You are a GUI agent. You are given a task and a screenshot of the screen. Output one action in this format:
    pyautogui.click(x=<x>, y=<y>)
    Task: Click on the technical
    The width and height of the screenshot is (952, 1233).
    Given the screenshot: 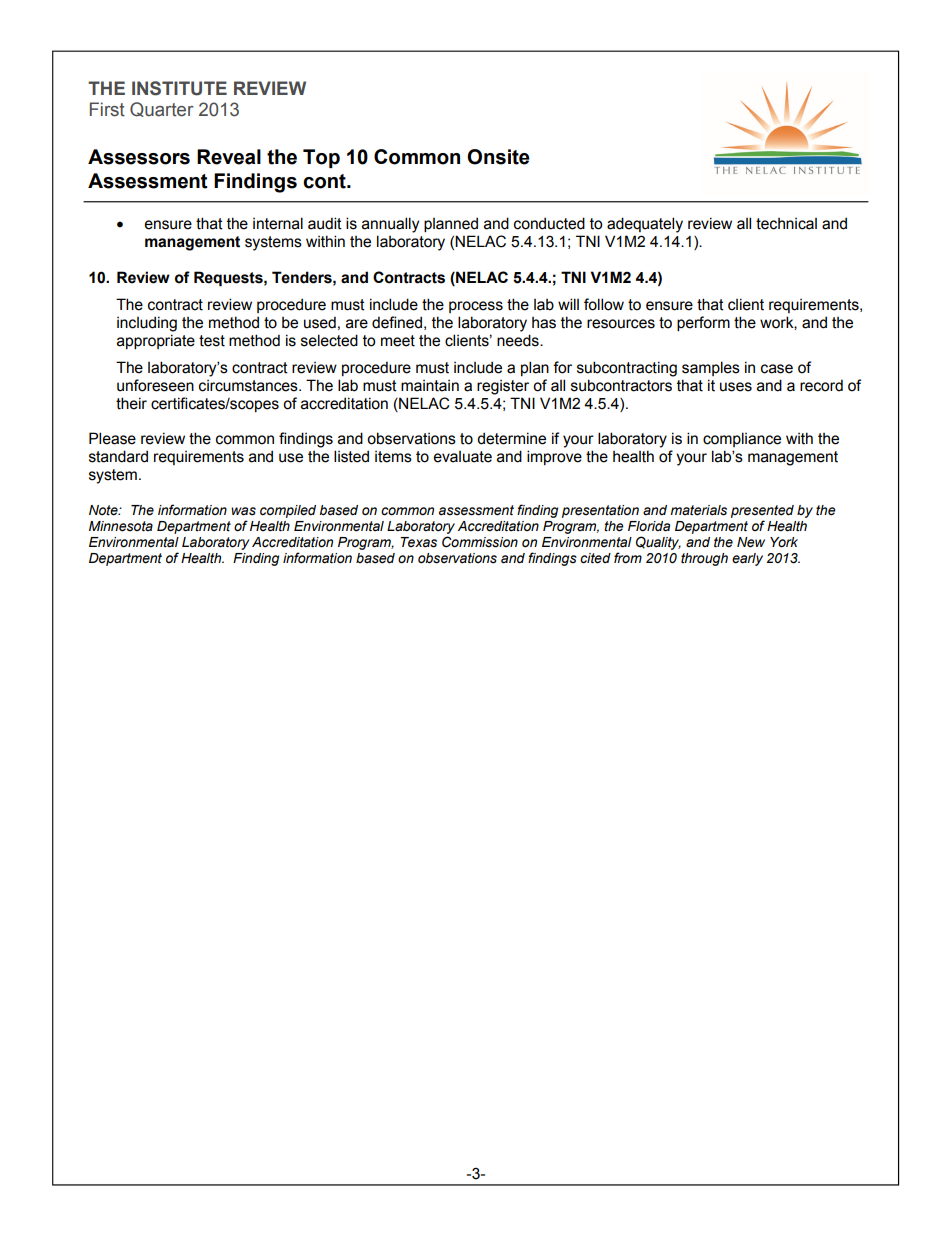 What is the action you would take?
    pyautogui.click(x=786, y=224)
